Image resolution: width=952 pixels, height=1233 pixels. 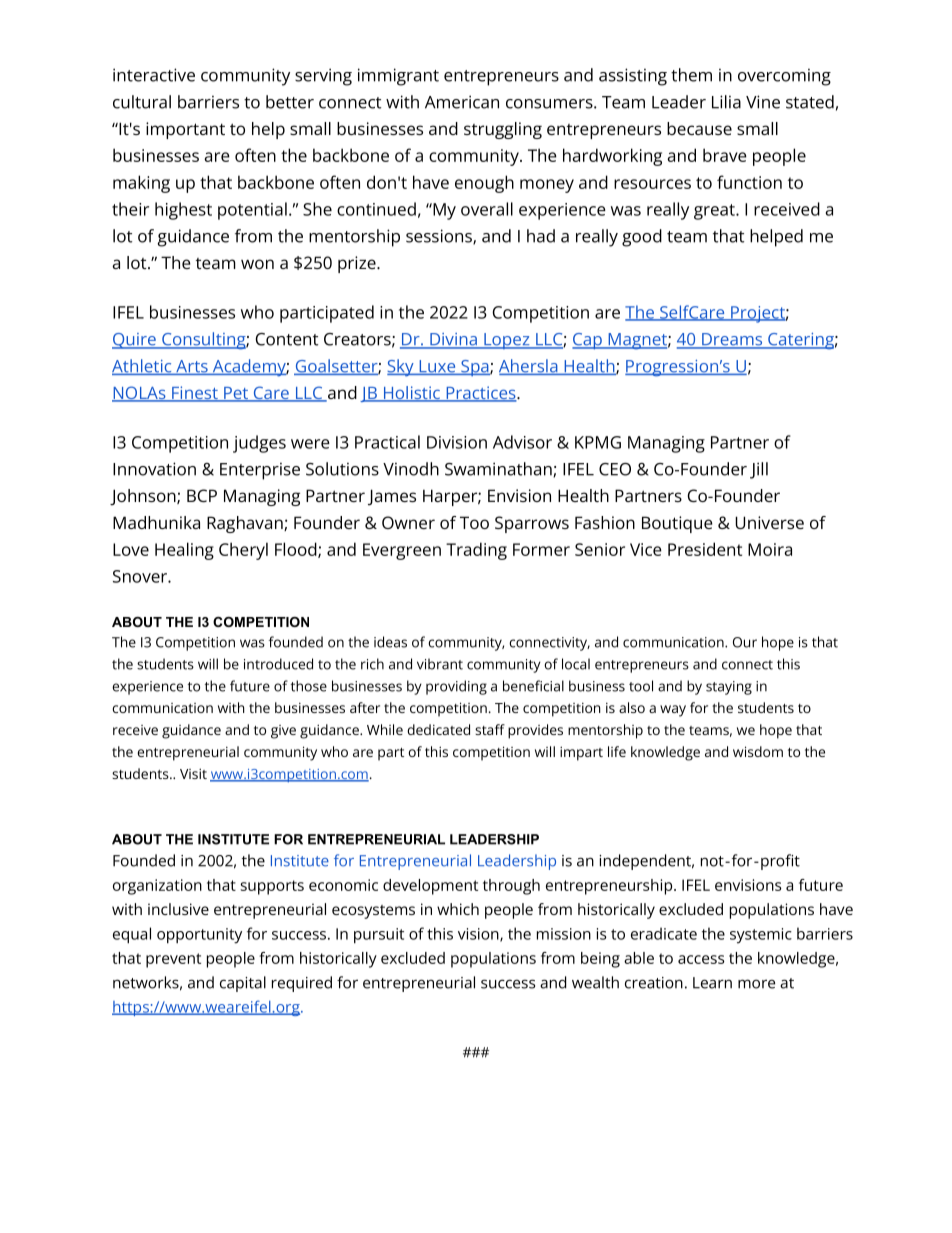 What do you see at coordinates (246, 524) in the page?
I see `Raghavan` at bounding box center [246, 524].
